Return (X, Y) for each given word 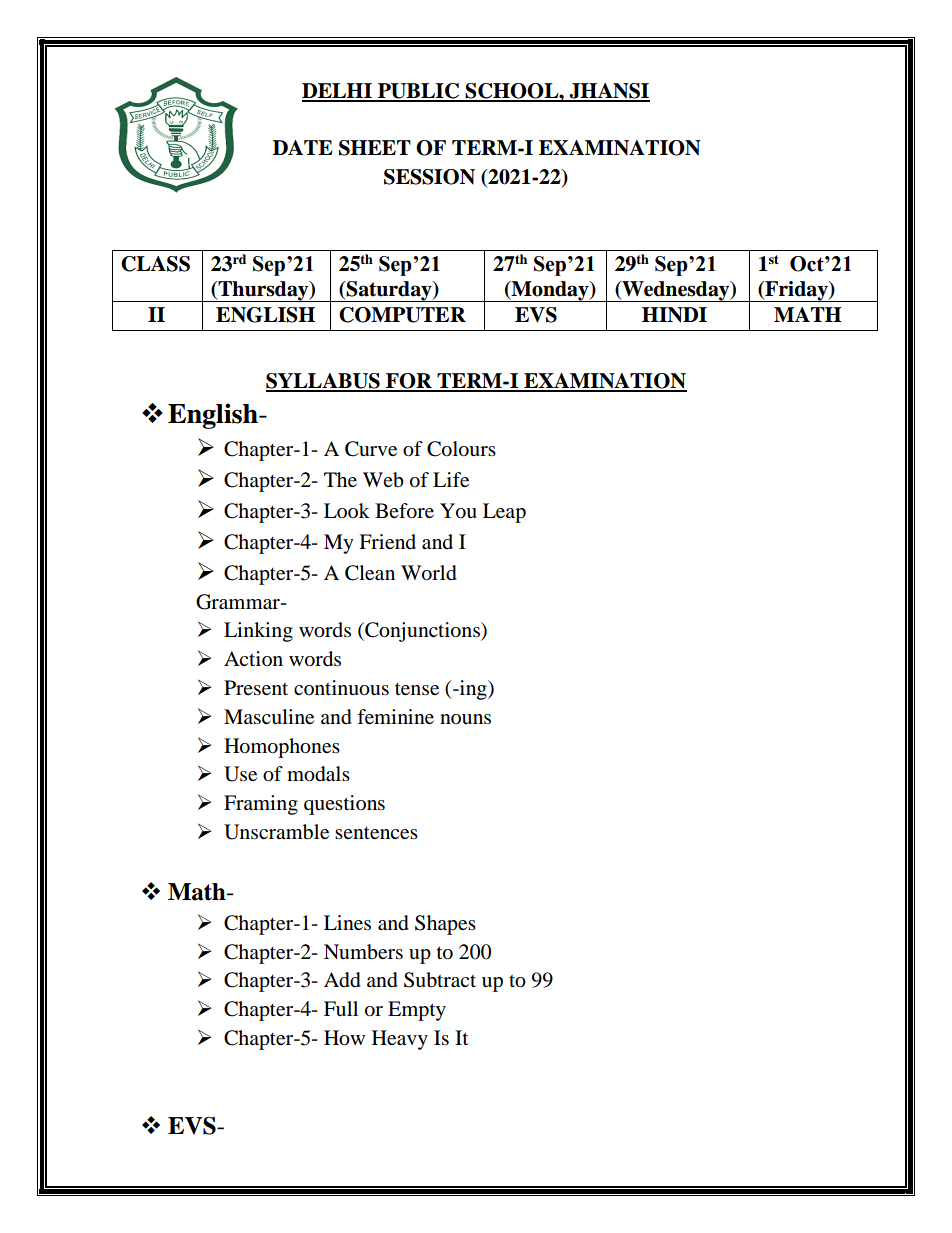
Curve (371, 449)
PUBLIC (419, 92)
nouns (465, 719)
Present (256, 688)
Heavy (400, 1040)
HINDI (674, 315)
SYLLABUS (324, 382)
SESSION (429, 177)
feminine (395, 717)
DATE (303, 147)
